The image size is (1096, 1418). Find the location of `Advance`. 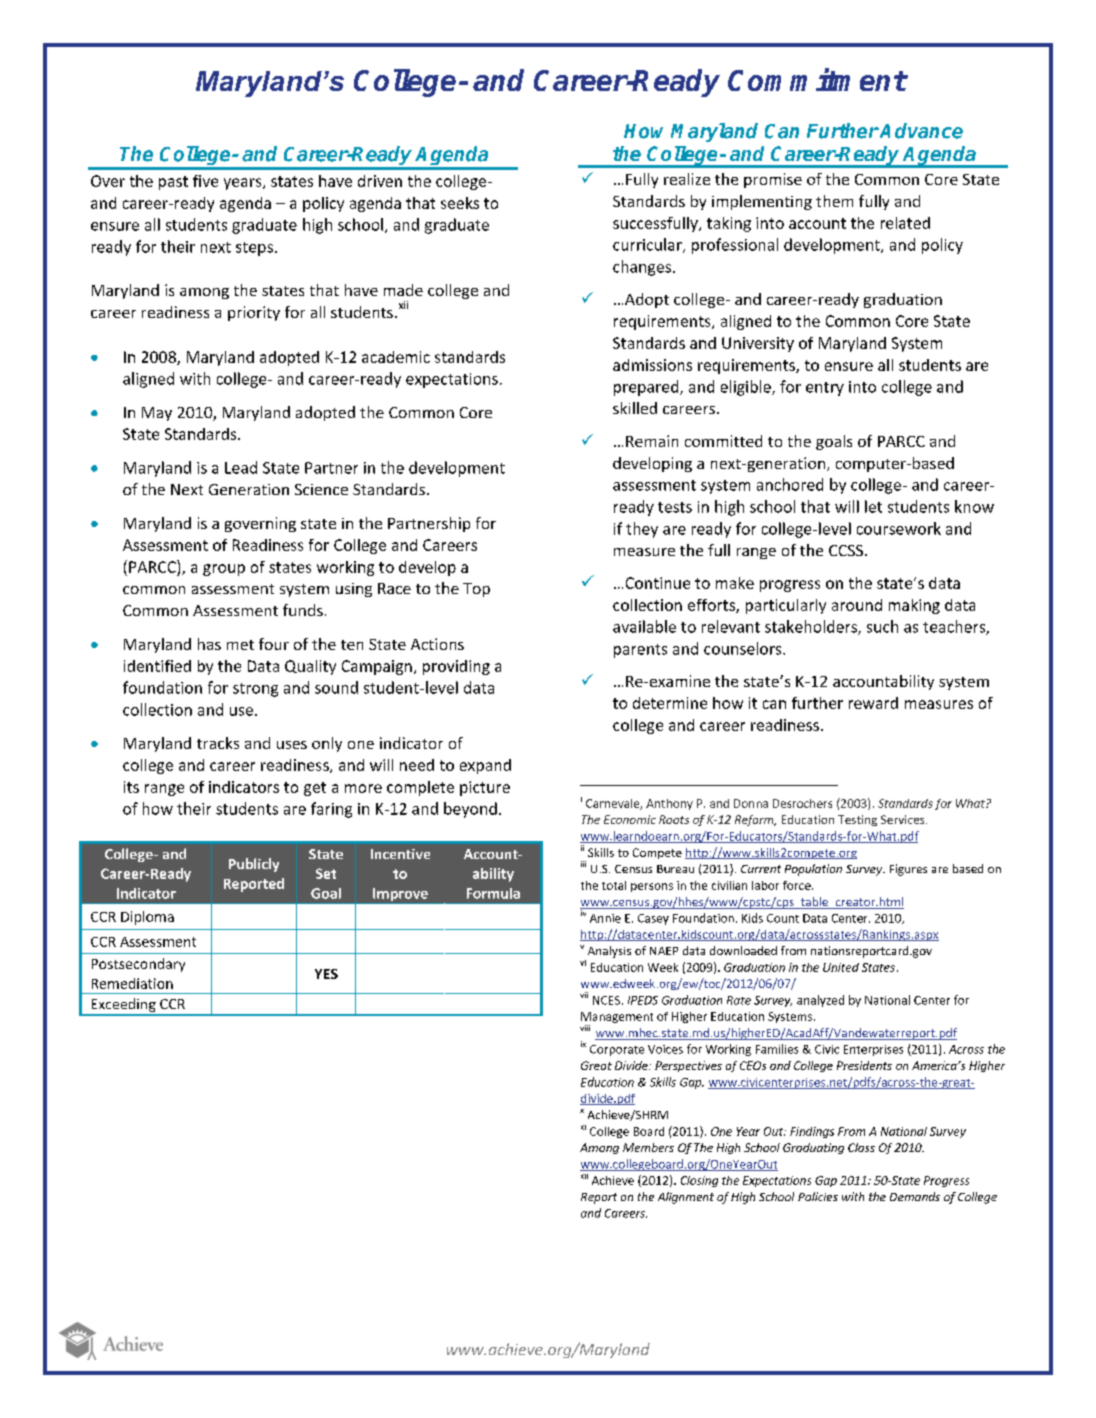

Advance is located at coordinates (920, 131).
